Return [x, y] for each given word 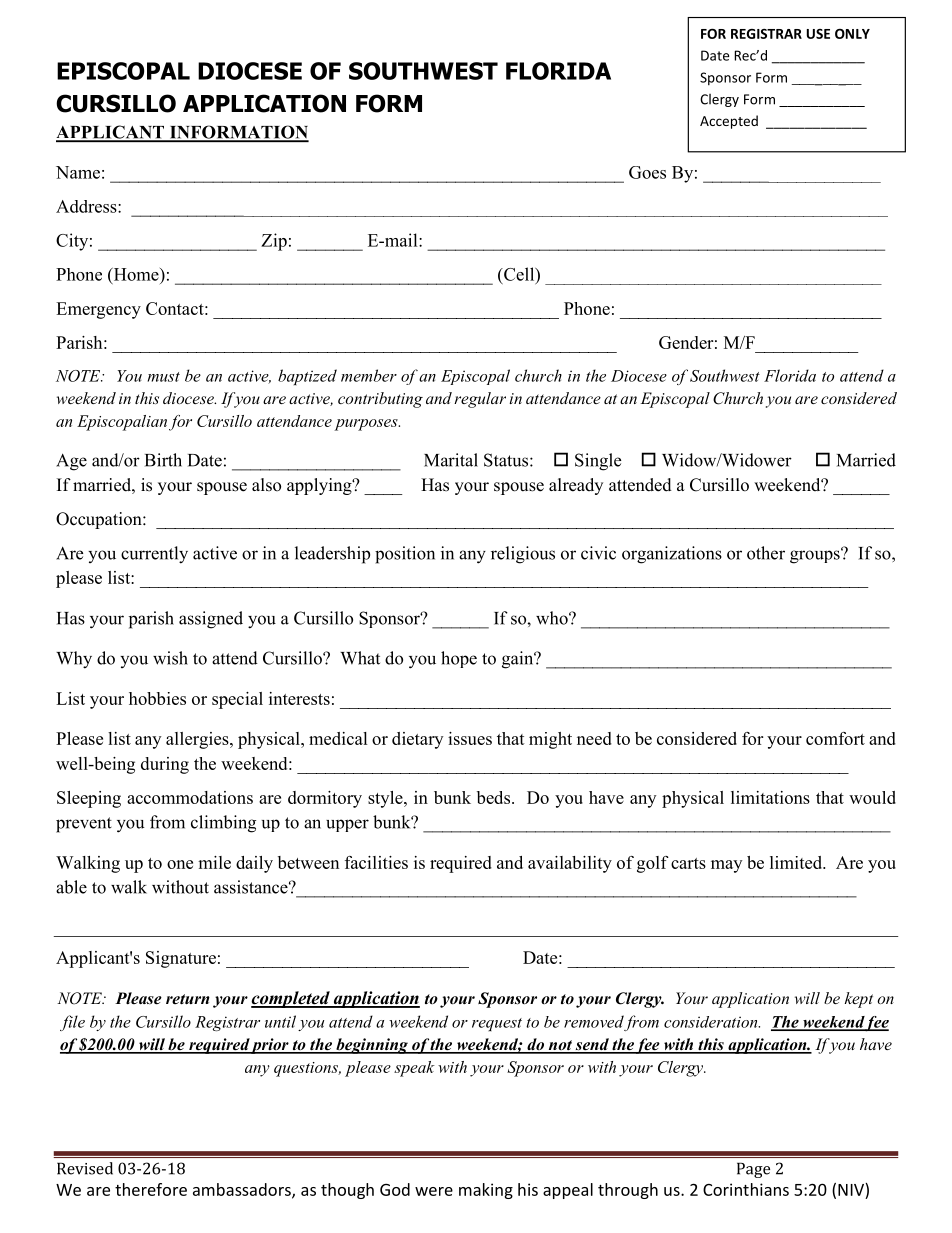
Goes [647, 172]
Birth [163, 460]
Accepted [729, 122]
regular [480, 400]
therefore [151, 1189]
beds [495, 797]
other [766, 553]
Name [78, 172]
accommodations [190, 797]
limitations [770, 797]
